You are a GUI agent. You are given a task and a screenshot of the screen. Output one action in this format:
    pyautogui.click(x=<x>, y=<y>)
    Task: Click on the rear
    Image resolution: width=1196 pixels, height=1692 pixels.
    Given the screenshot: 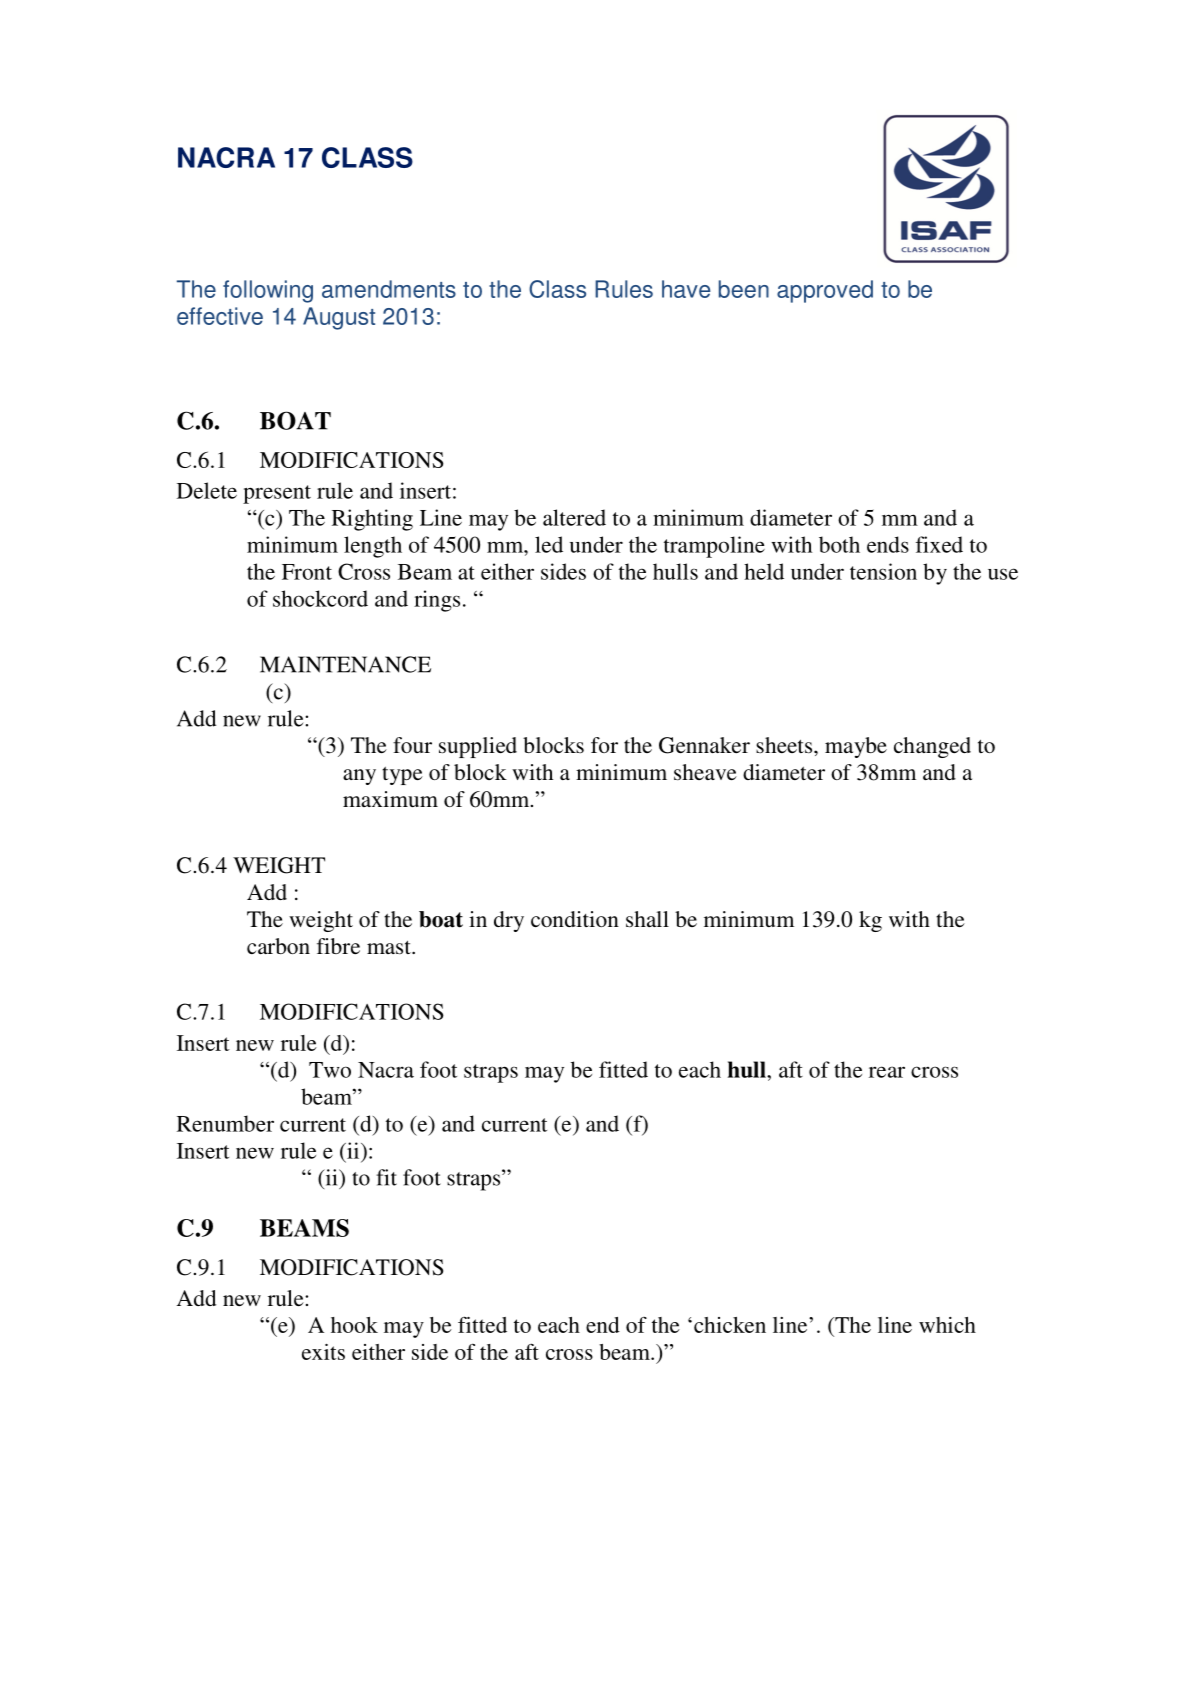 What is the action you would take?
    pyautogui.click(x=887, y=1072)
